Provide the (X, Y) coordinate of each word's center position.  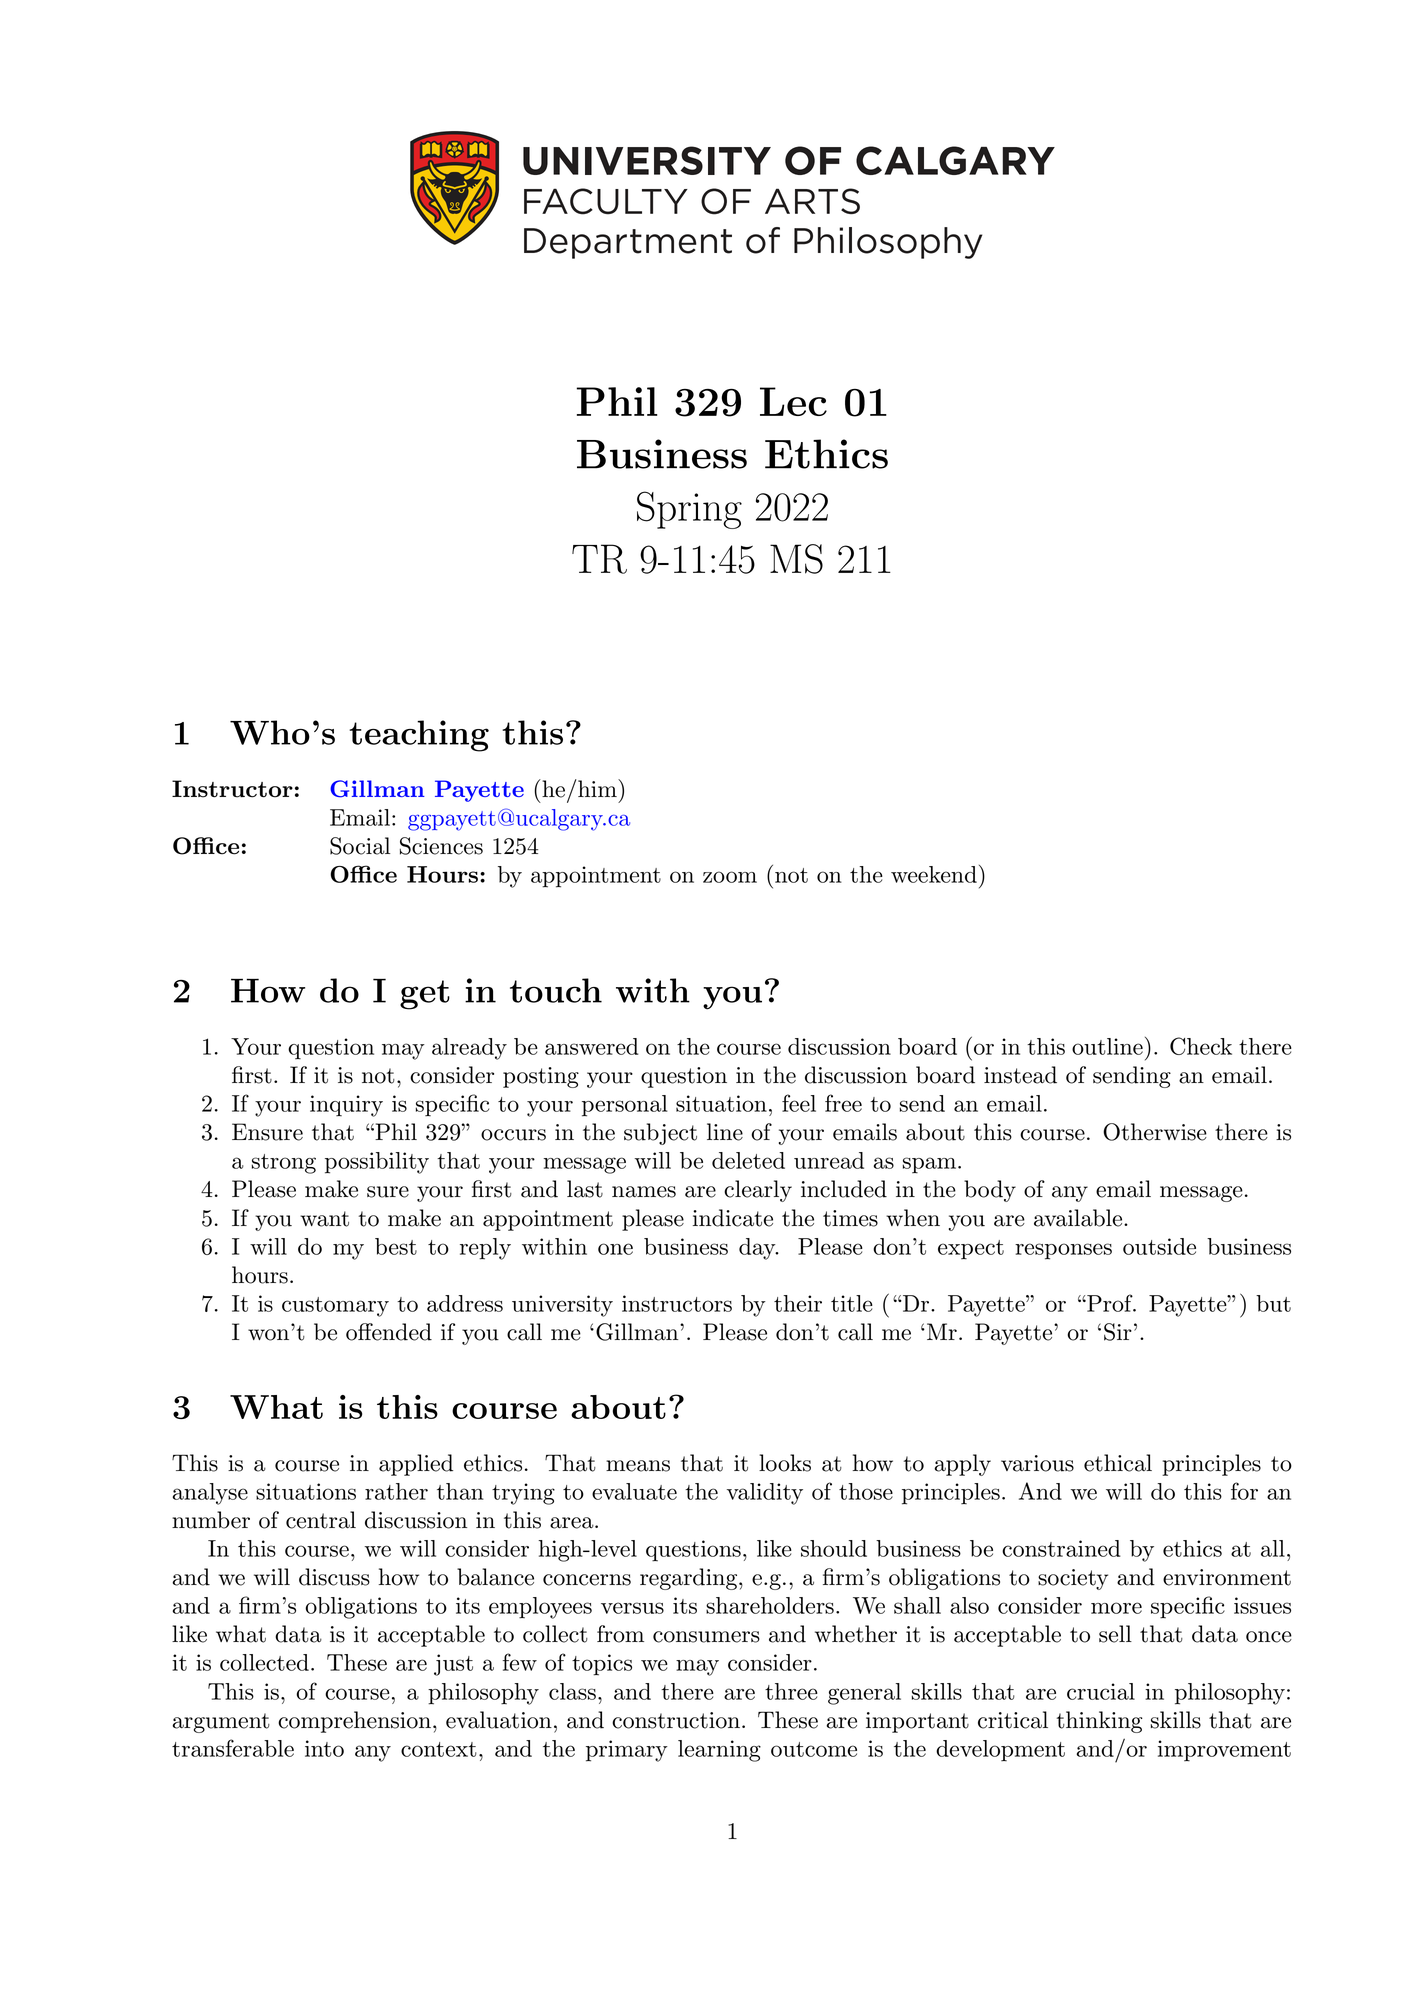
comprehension (354, 1722)
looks (785, 1463)
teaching (419, 736)
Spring (689, 510)
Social (360, 846)
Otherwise (1155, 1132)
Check (1201, 1046)
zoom (730, 877)
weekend (934, 874)
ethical (1118, 1463)
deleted (748, 1160)
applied (416, 1465)
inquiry (346, 1106)
